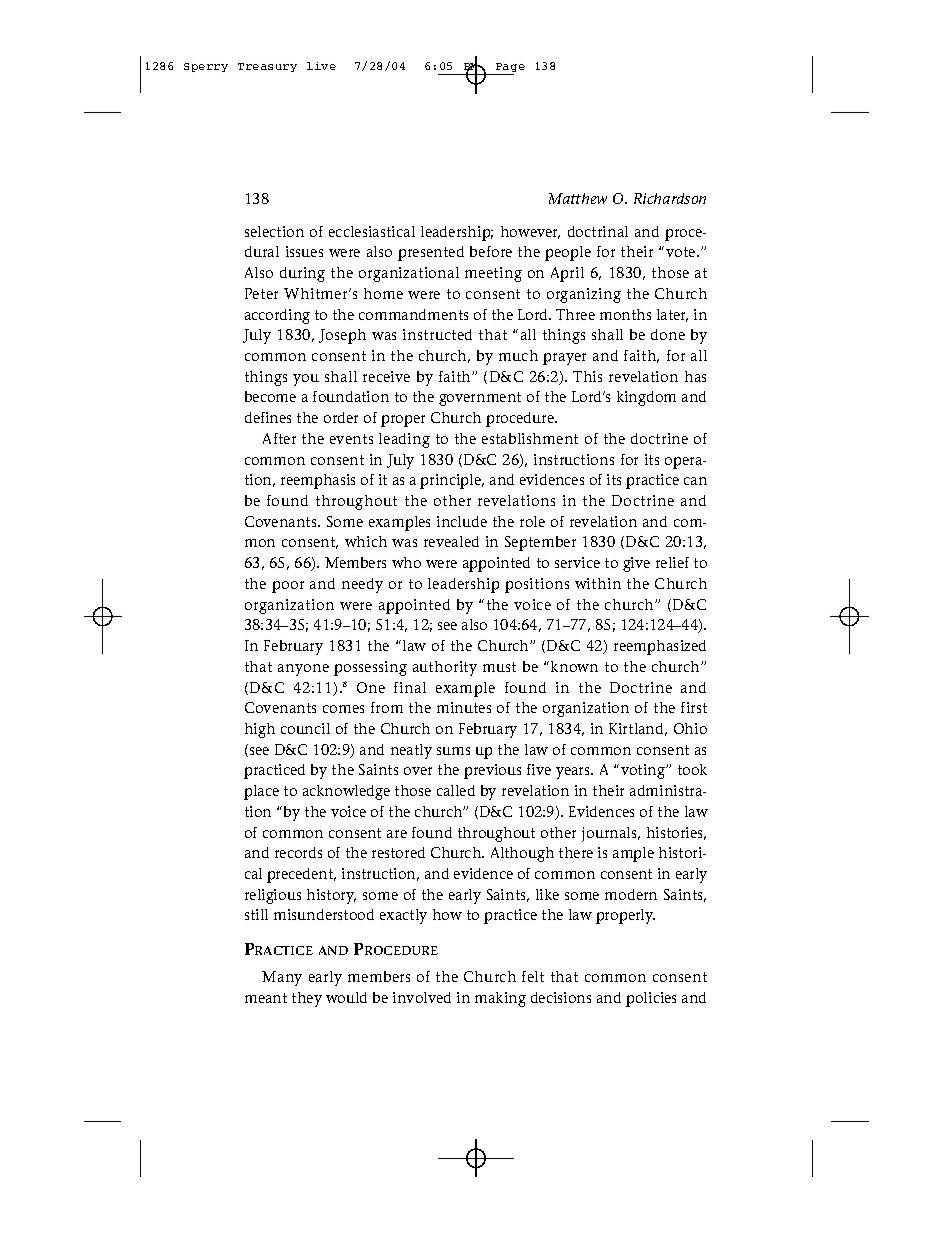  I want to click on live, so click(321, 66).
